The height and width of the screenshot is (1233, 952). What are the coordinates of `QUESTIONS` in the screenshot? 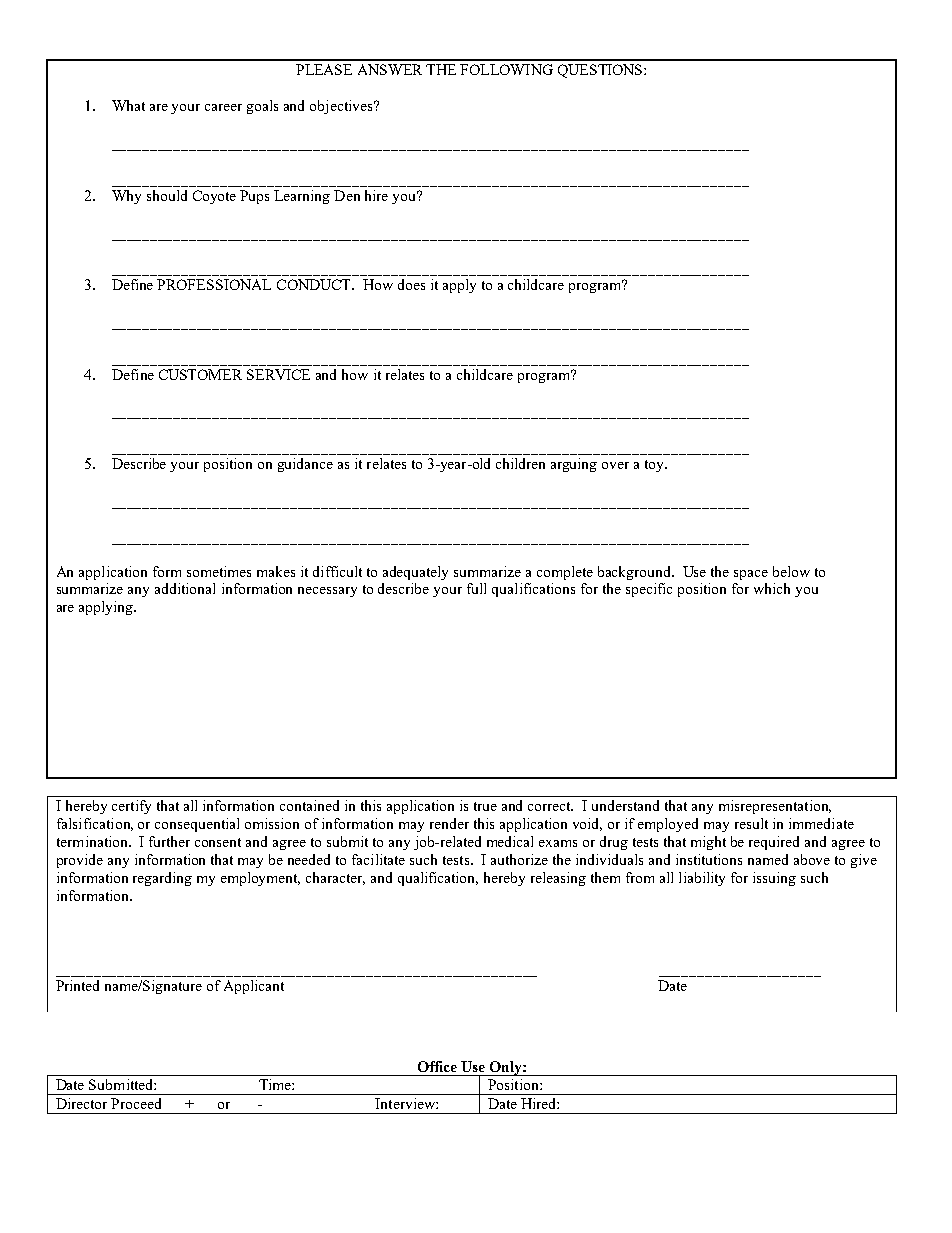 It's located at (601, 71).
